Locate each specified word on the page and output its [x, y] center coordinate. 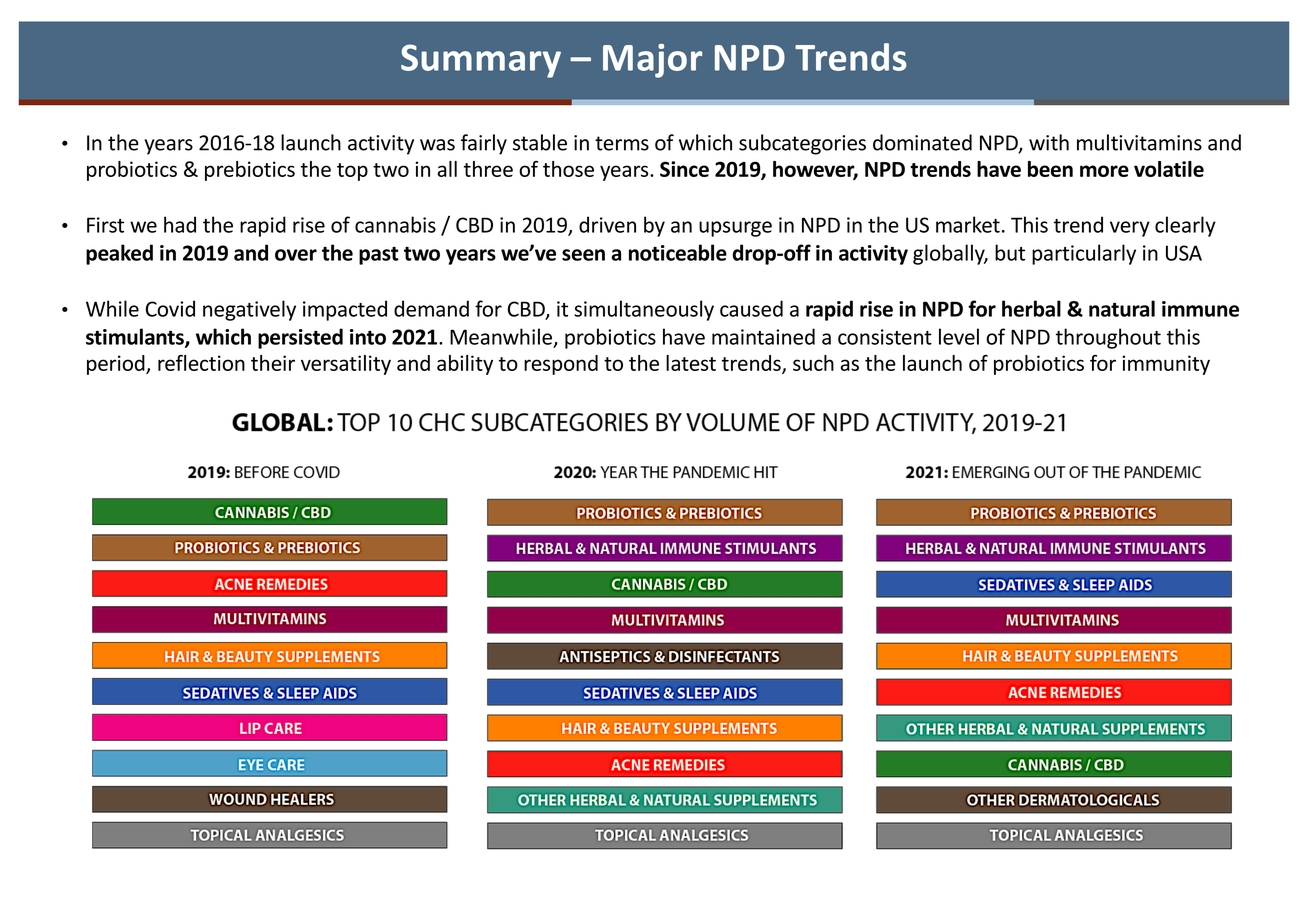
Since [684, 169]
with [1049, 142]
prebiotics [250, 171]
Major [652, 61]
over [296, 255]
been [1050, 169]
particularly [1084, 254]
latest [691, 363]
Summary [481, 61]
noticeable [678, 252]
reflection [201, 363]
